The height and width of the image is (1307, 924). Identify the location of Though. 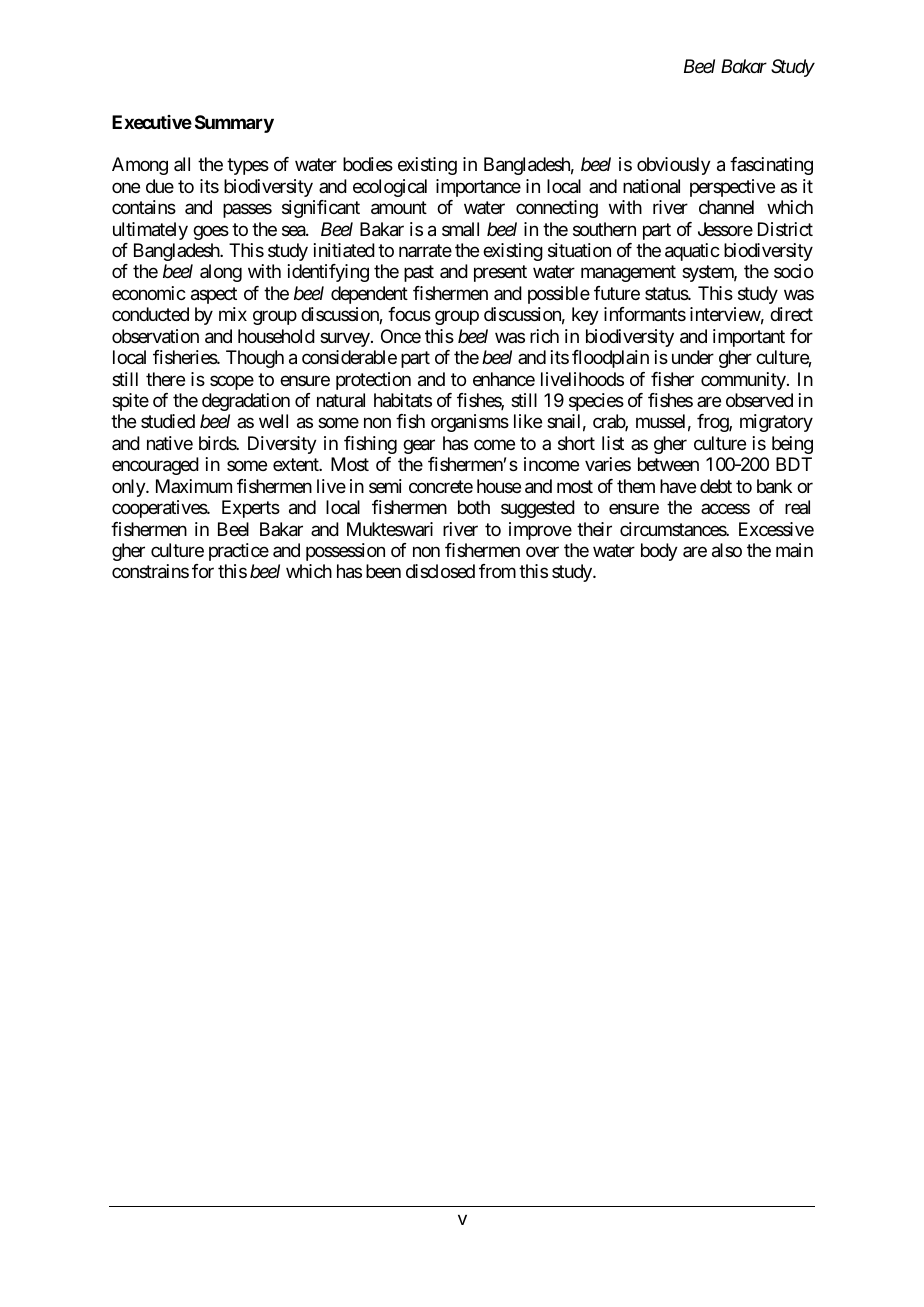
(255, 359).
